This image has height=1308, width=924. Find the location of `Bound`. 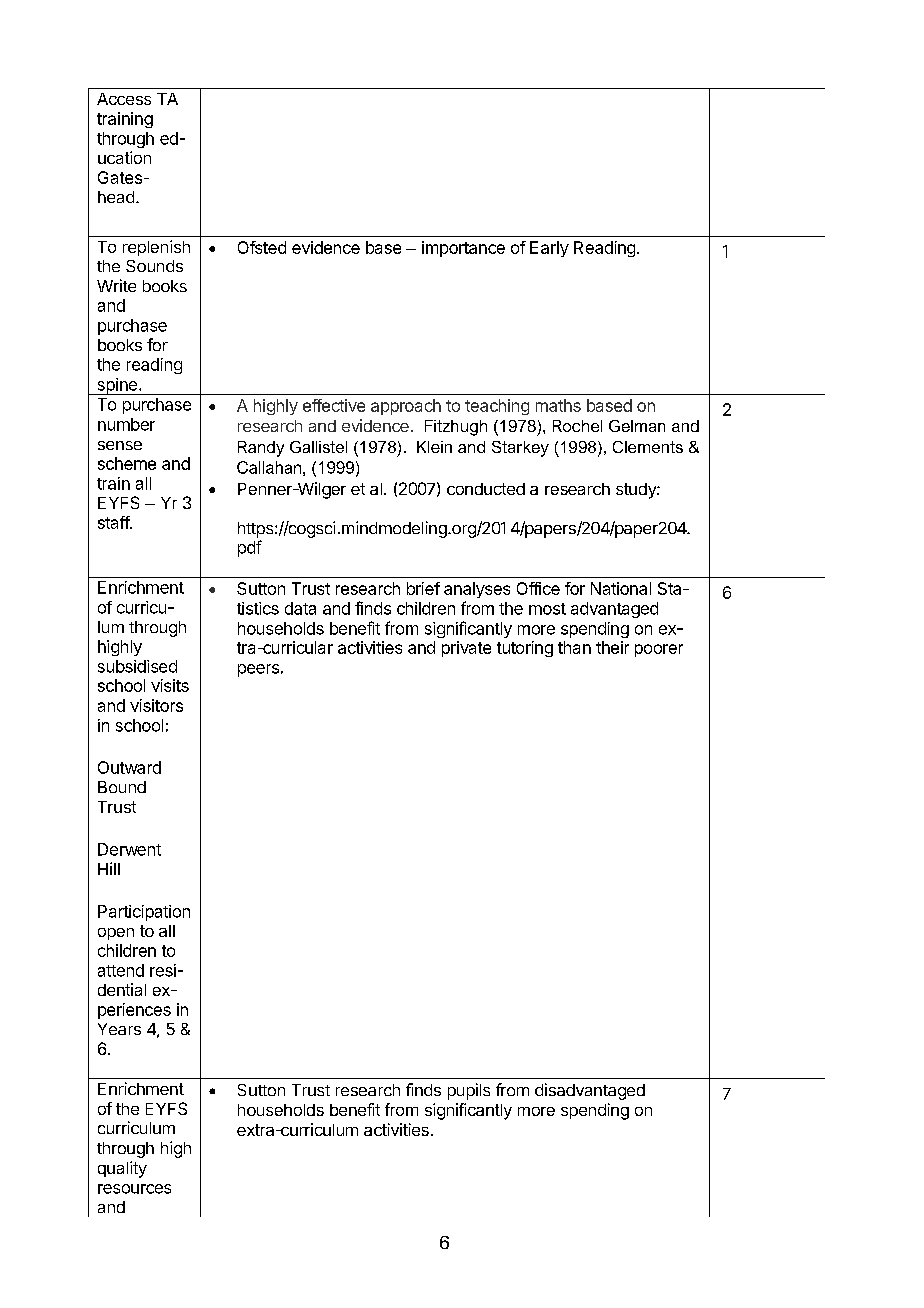

Bound is located at coordinates (122, 787).
